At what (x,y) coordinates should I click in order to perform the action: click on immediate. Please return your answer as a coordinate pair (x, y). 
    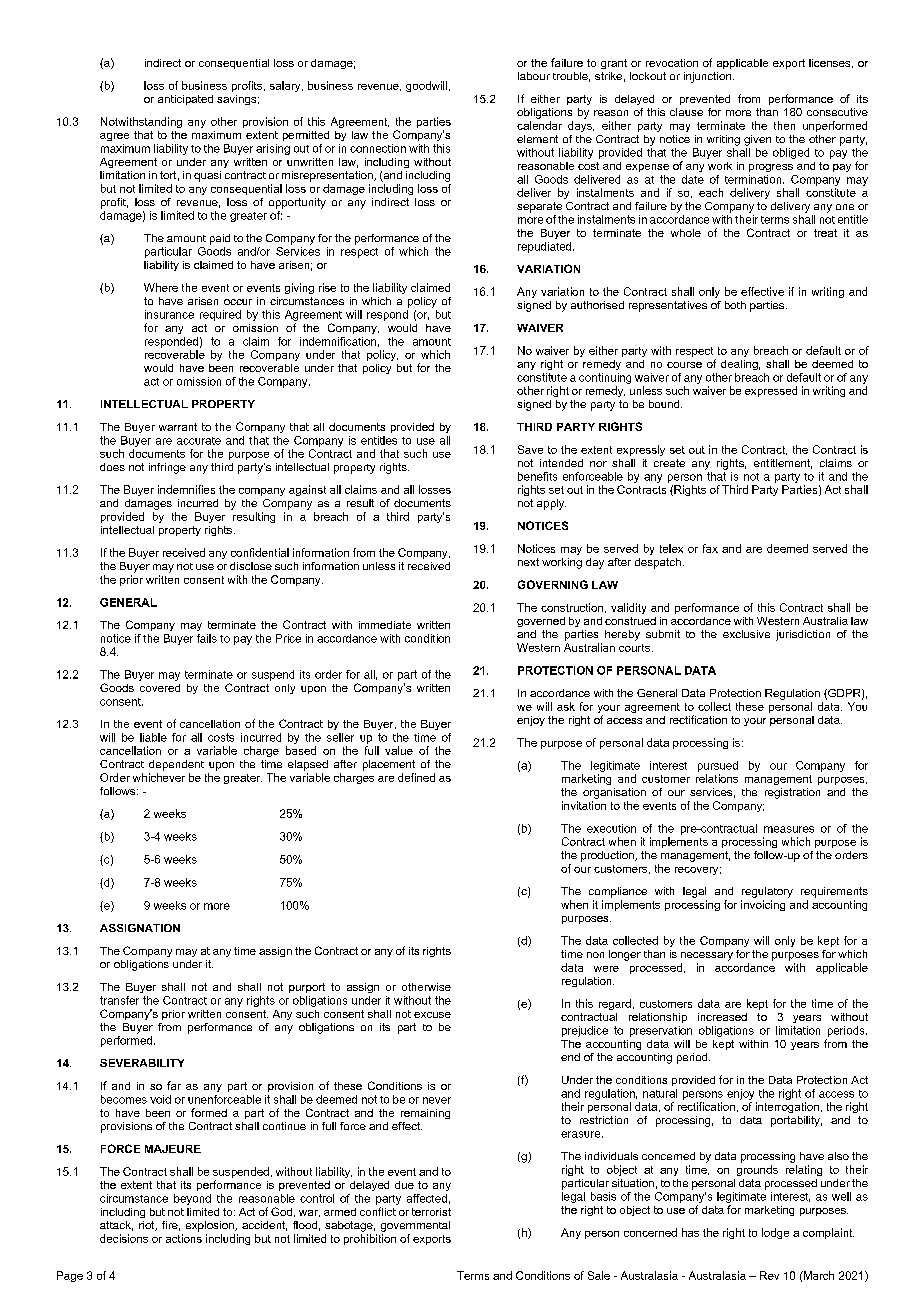
    Looking at the image, I should click on (385, 625).
